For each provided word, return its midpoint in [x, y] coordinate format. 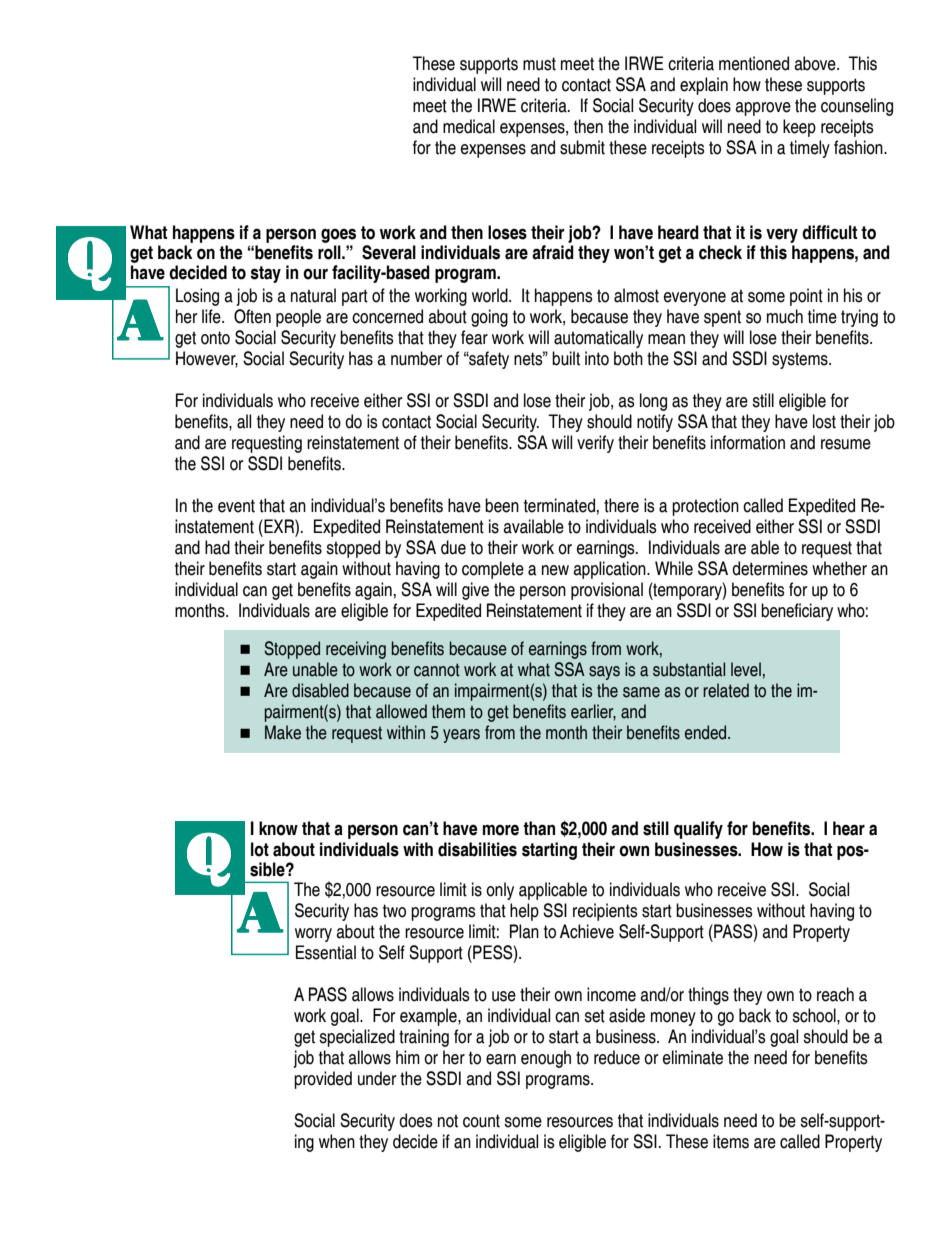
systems [801, 360]
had [217, 547]
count [481, 1121]
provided [323, 1080]
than [539, 828]
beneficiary [797, 612]
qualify [698, 830]
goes [338, 235]
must [539, 64]
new [555, 570]
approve [763, 109]
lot [260, 849]
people [298, 318]
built [566, 358]
